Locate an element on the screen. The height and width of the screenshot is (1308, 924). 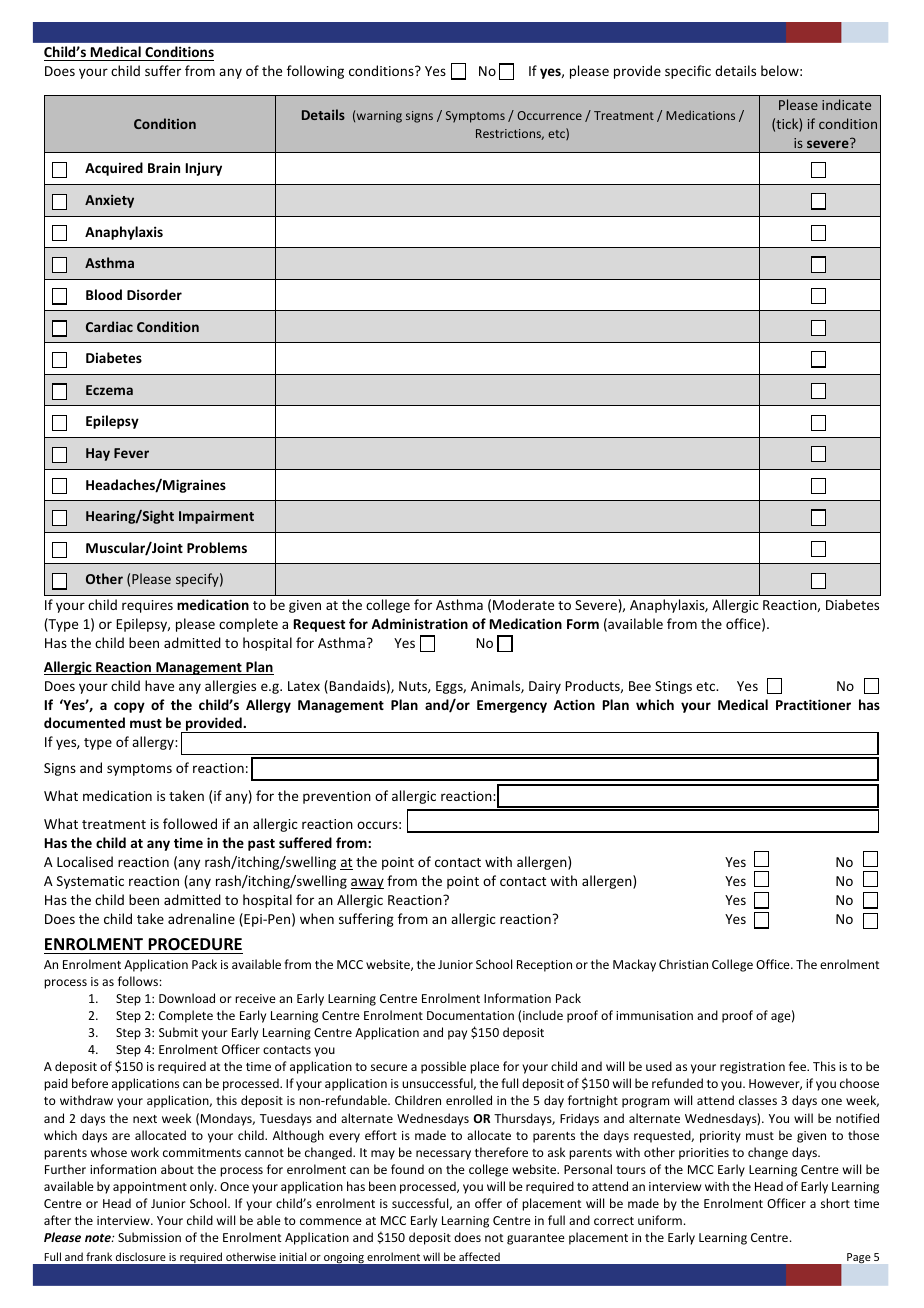
Download is located at coordinates (187, 998).
